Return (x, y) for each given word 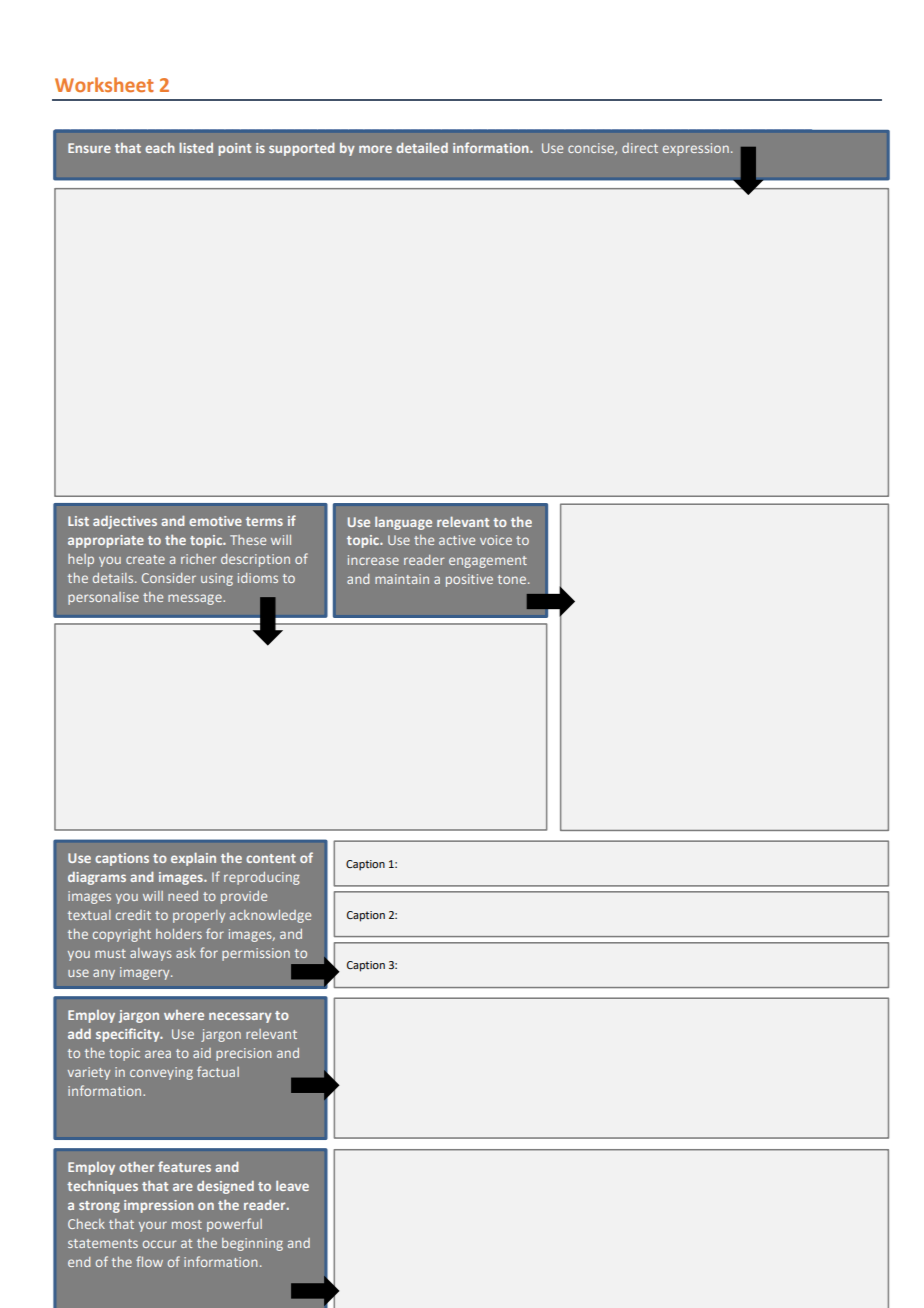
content (271, 858)
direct (640, 148)
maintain (402, 579)
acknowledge (270, 916)
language (403, 523)
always (150, 954)
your (153, 1226)
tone (513, 579)
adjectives (125, 522)
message (196, 599)
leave (292, 1186)
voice (496, 540)
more (375, 149)
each (160, 148)
